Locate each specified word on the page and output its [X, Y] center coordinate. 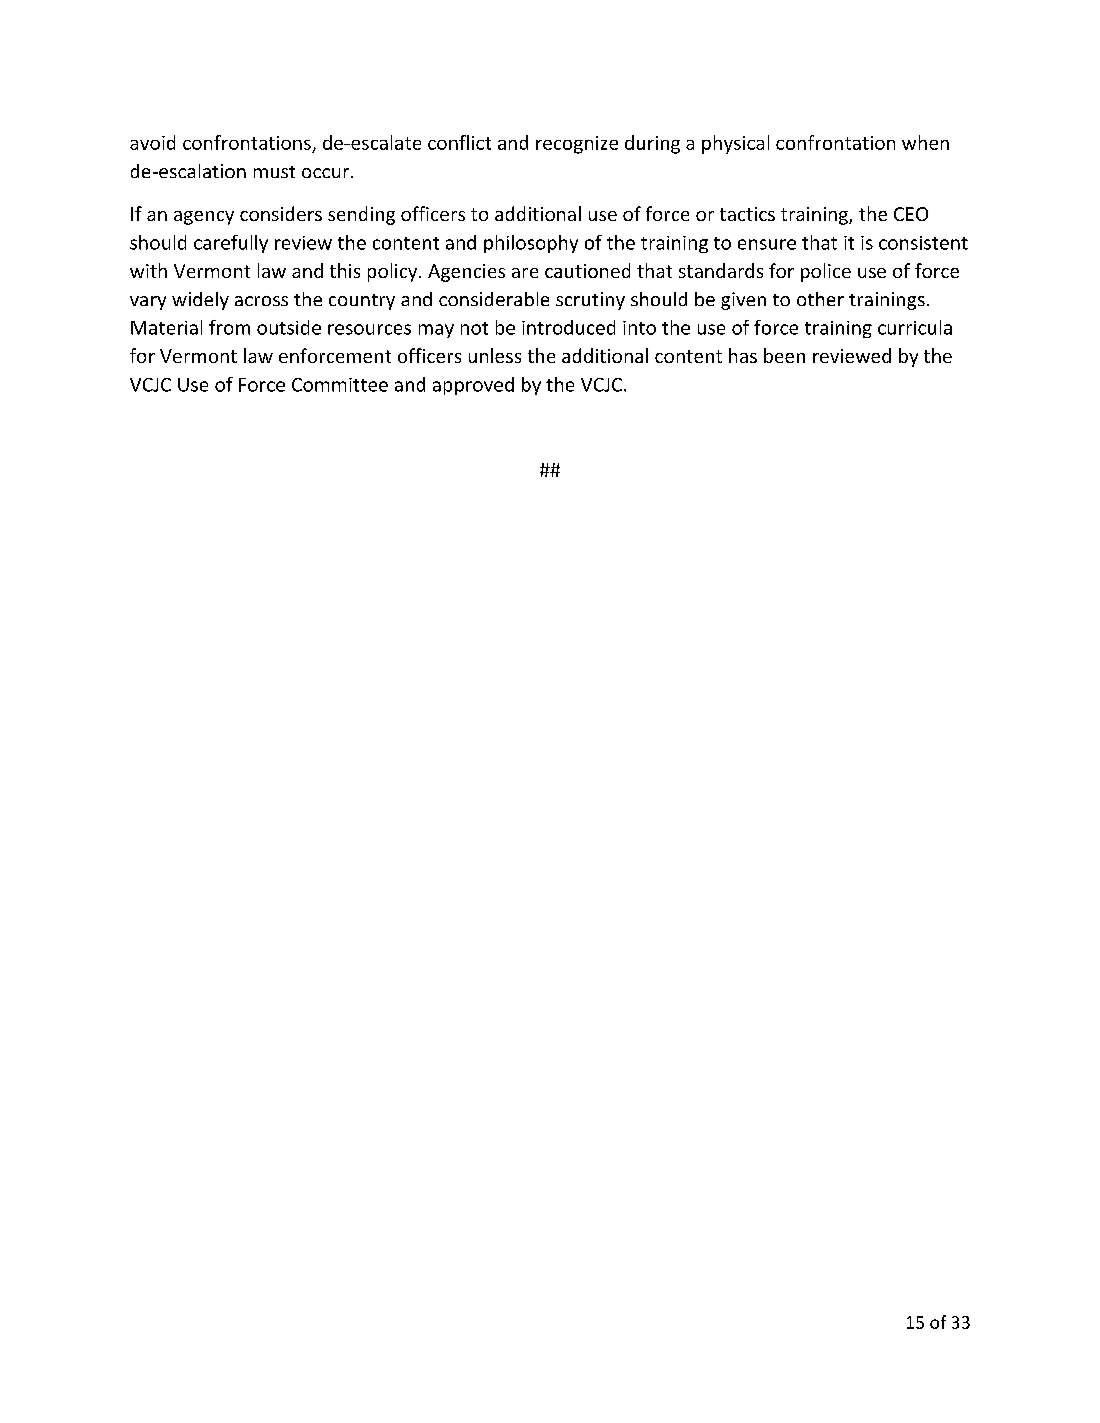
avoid [152, 142]
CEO [911, 214]
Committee [340, 385]
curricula [915, 327]
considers [281, 213]
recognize [577, 145]
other [820, 299]
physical [735, 144]
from [229, 327]
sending [361, 215]
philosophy [531, 244]
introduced [568, 327]
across [261, 301]
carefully [231, 244]
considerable [494, 299]
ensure [767, 244]
